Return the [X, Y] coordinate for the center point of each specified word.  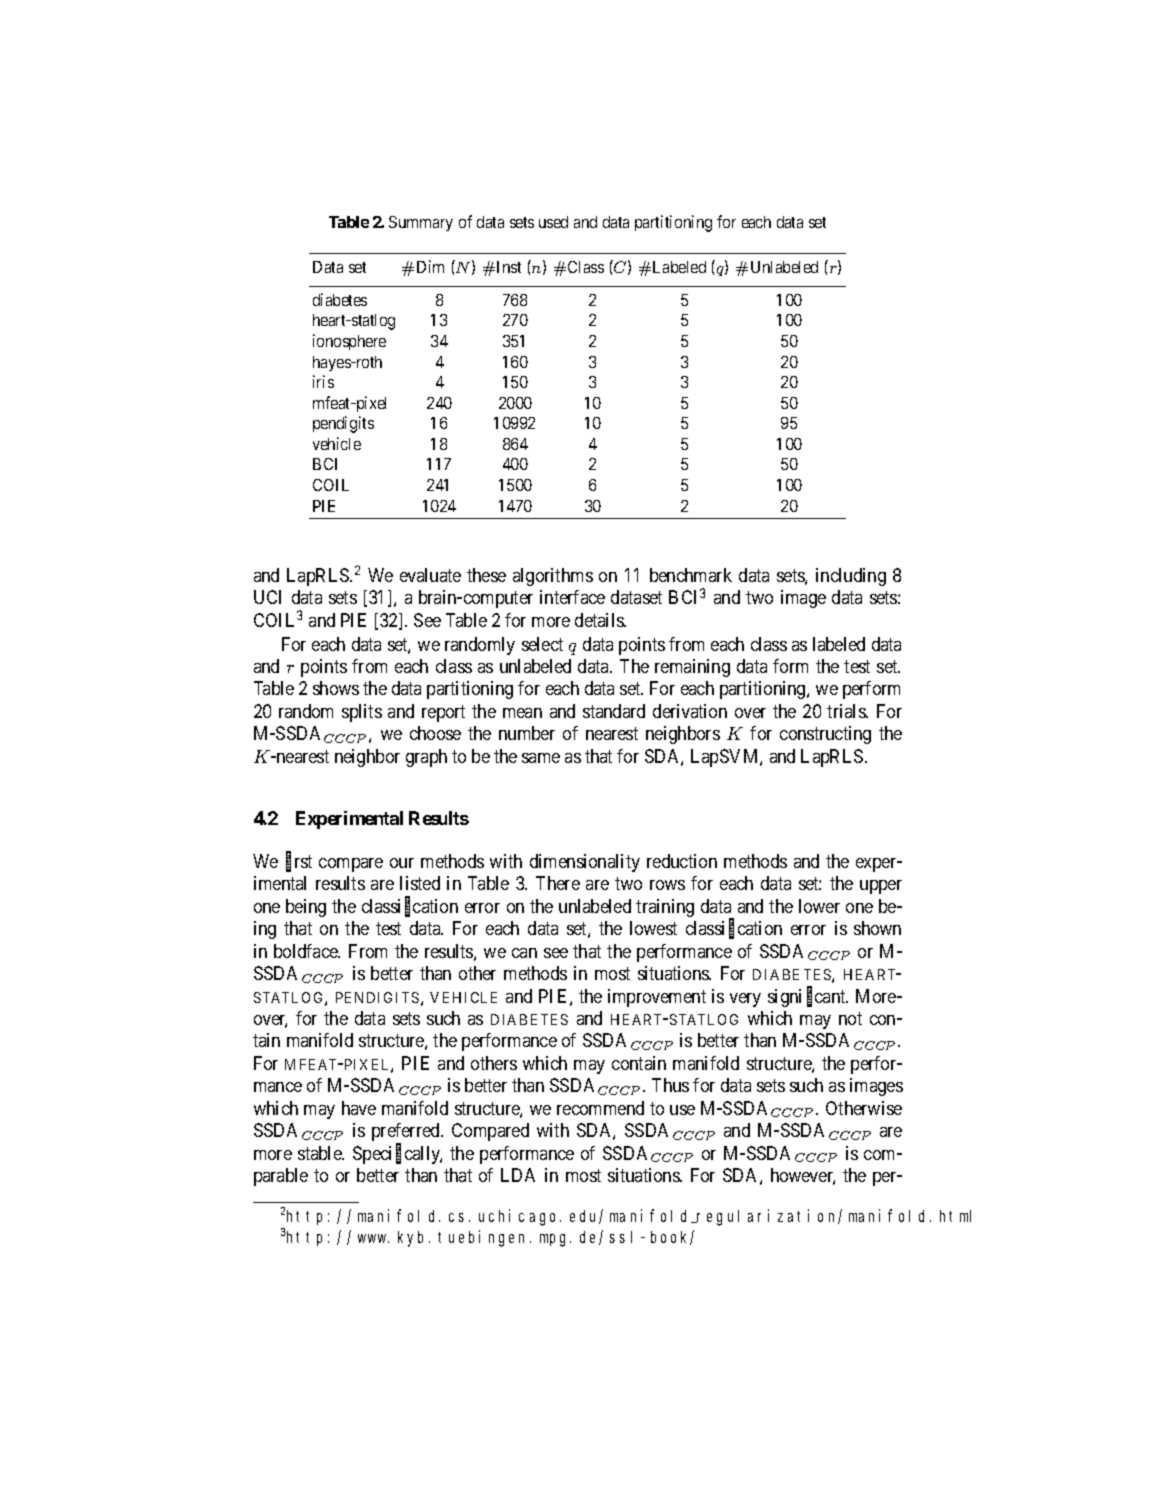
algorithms [553, 577]
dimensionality [585, 863]
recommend [600, 1108]
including [851, 577]
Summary [421, 223]
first [299, 862]
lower [819, 906]
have [359, 1108]
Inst [509, 267]
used [553, 222]
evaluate [430, 575]
